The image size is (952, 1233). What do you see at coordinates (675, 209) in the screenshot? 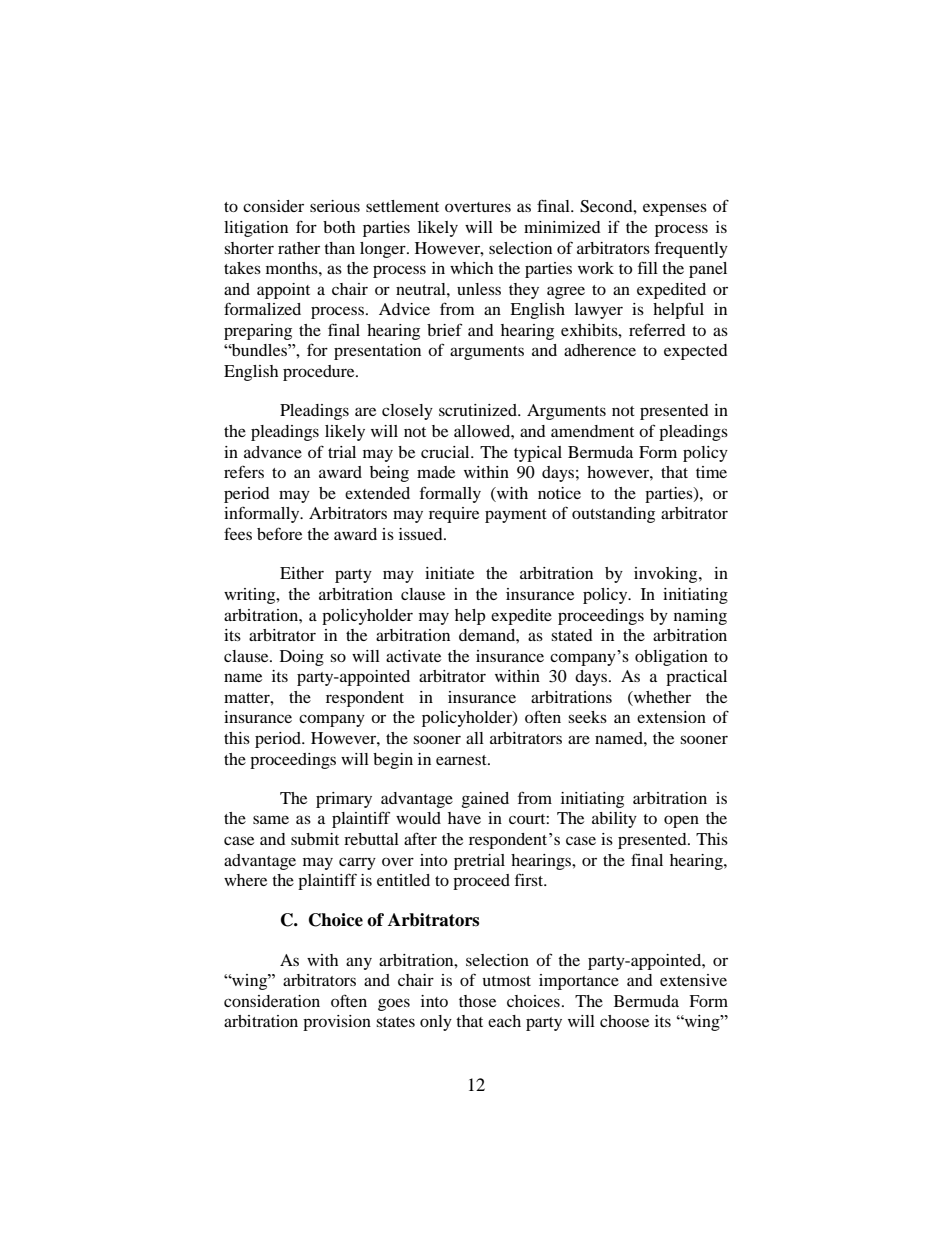
I see `expenses` at bounding box center [675, 209].
